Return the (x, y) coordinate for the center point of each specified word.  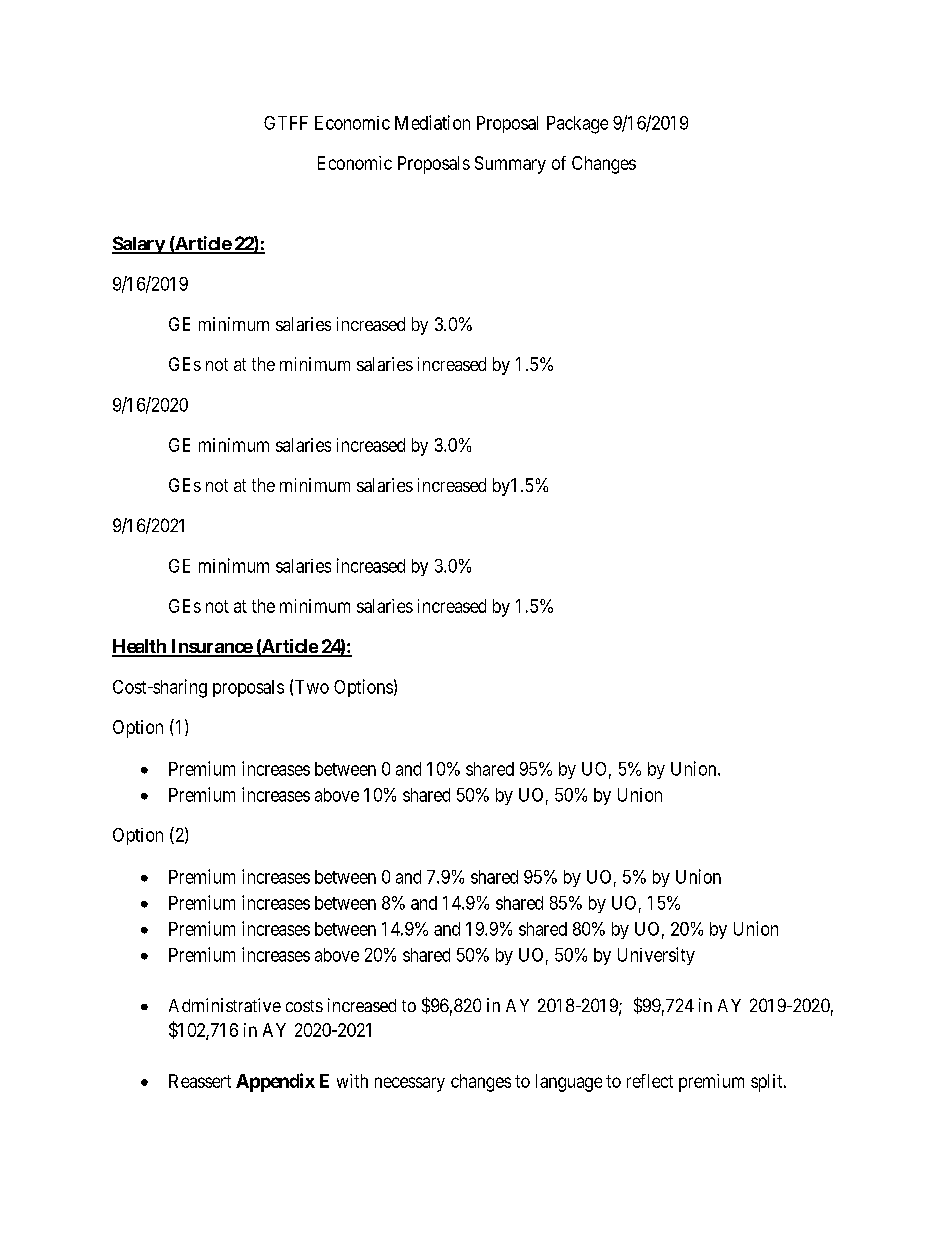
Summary (510, 165)
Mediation (432, 122)
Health (140, 647)
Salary (139, 245)
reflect (650, 1081)
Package (577, 125)
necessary (410, 1084)
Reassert (200, 1081)
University (656, 956)
